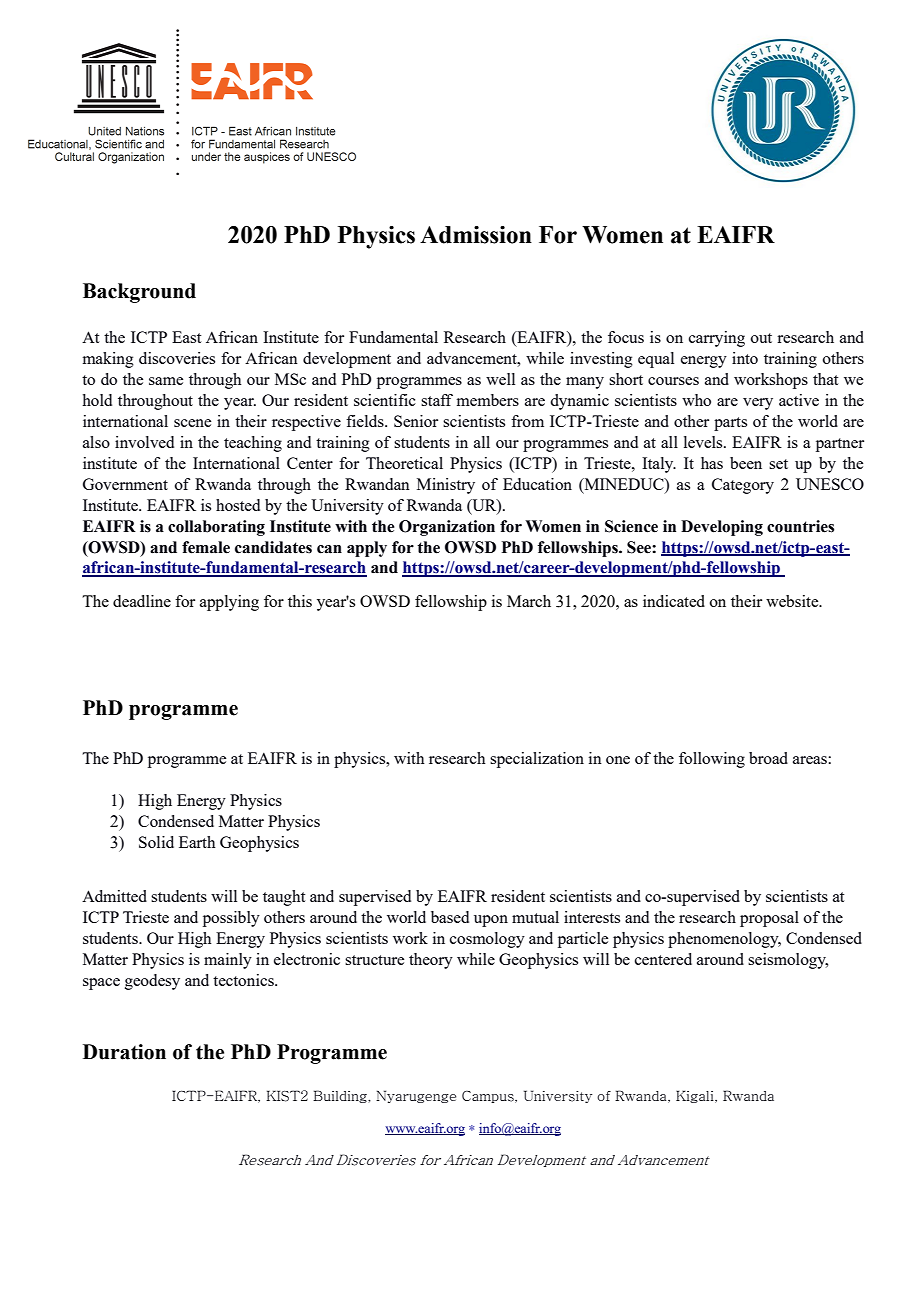  I want to click on March, so click(529, 601).
